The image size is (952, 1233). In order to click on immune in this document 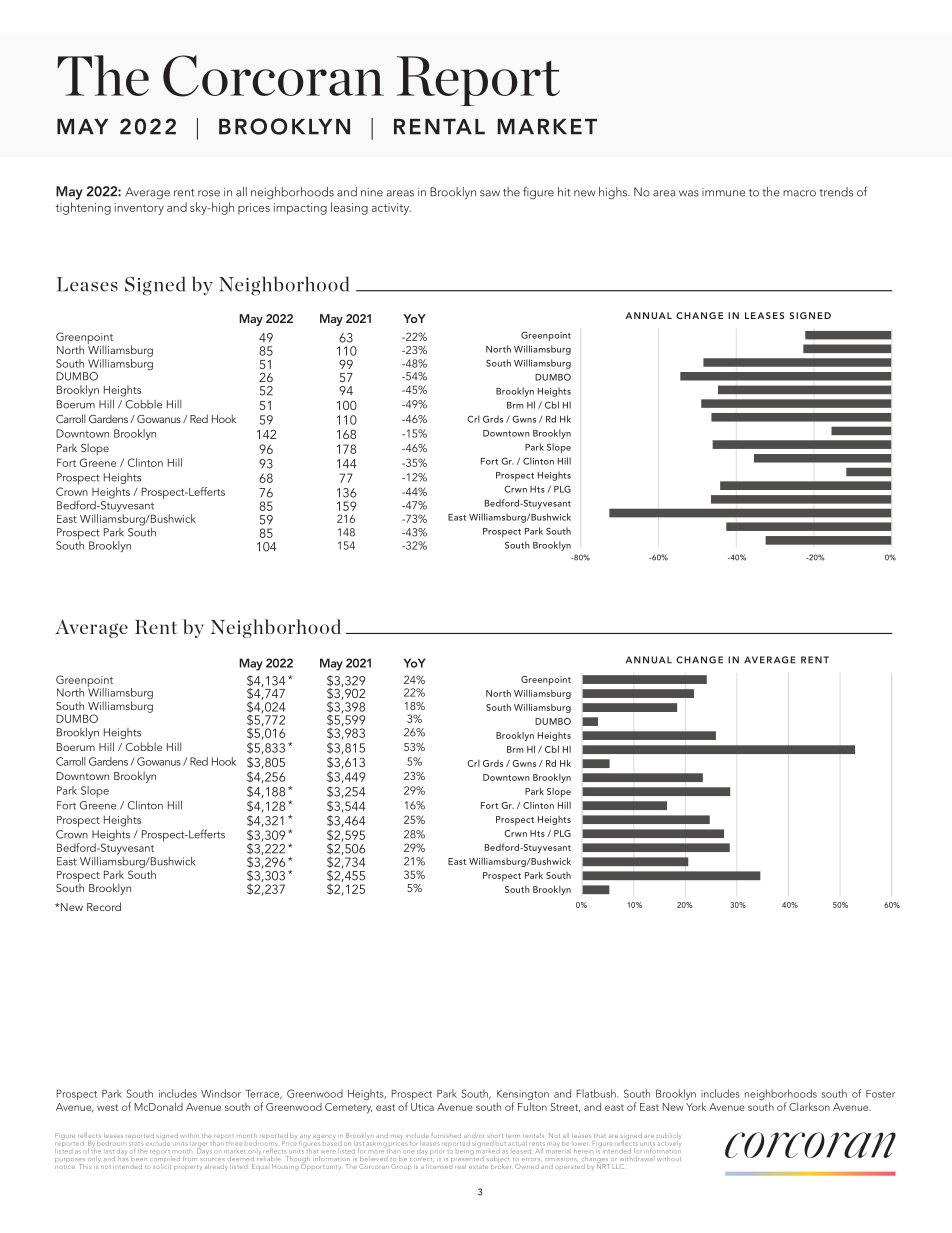, I will do `click(723, 192)`.
